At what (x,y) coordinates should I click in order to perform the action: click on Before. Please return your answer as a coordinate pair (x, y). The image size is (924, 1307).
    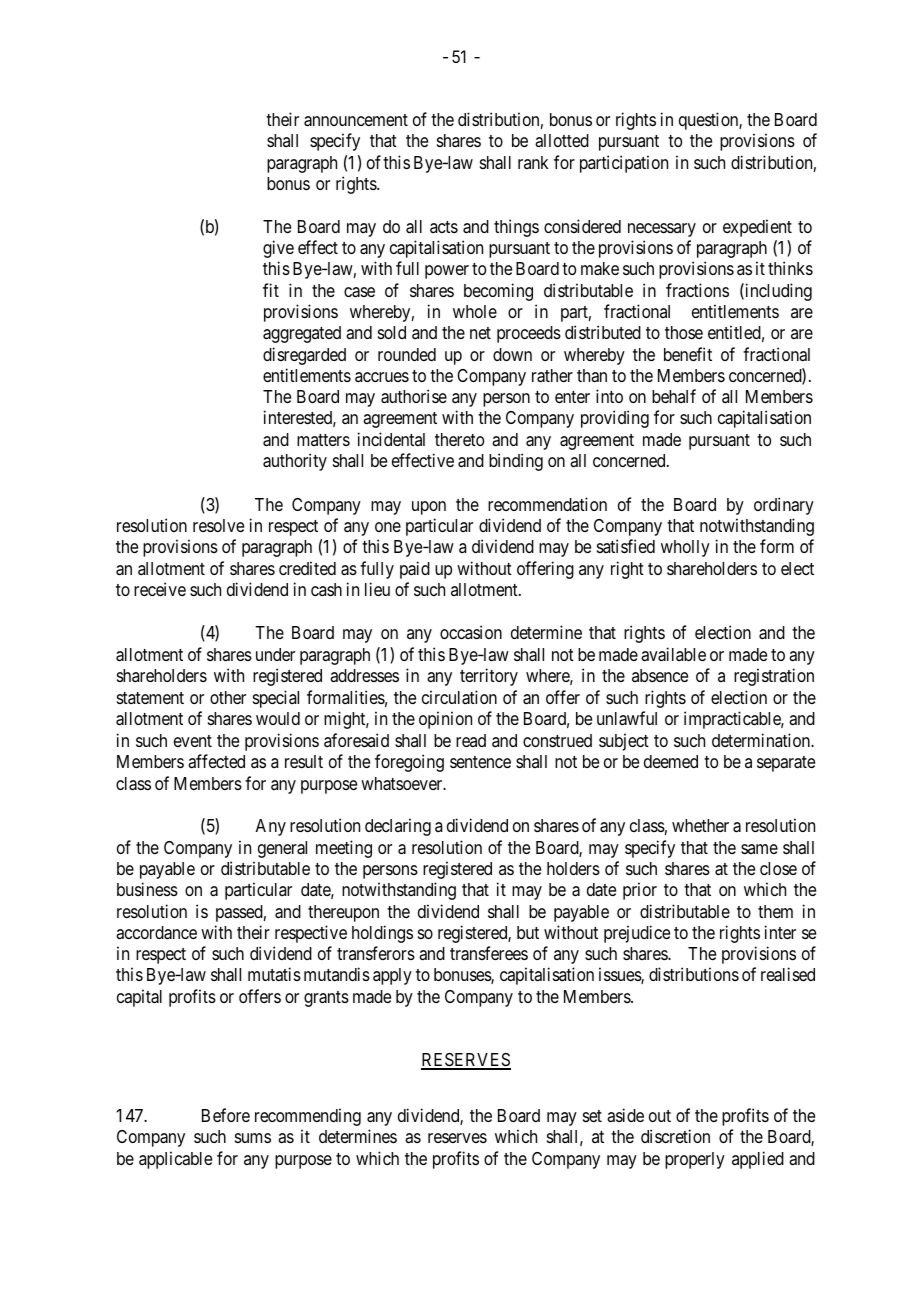
    Looking at the image, I should click on (226, 1115).
